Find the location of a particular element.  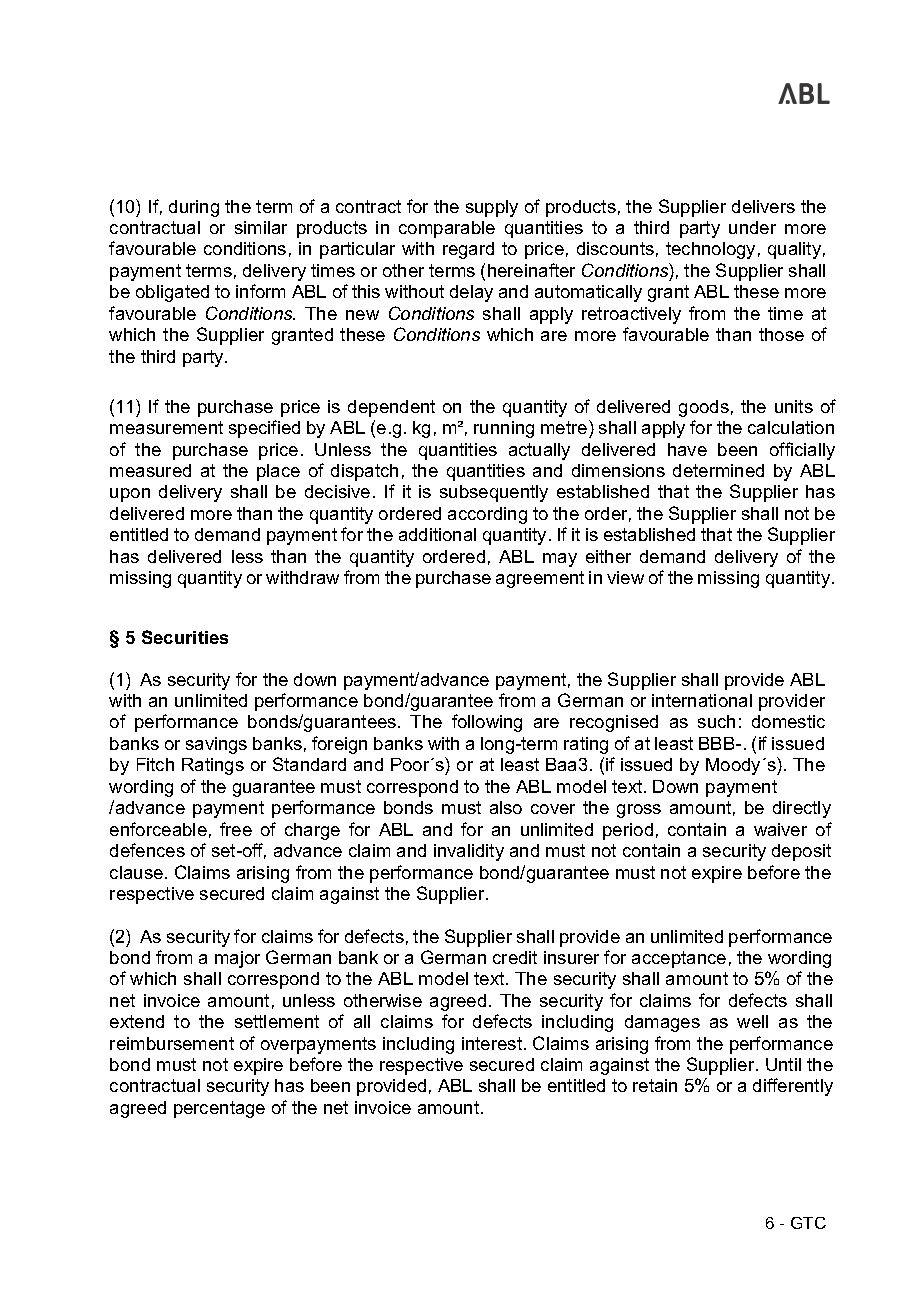

percentage is located at coordinates (219, 1109).
